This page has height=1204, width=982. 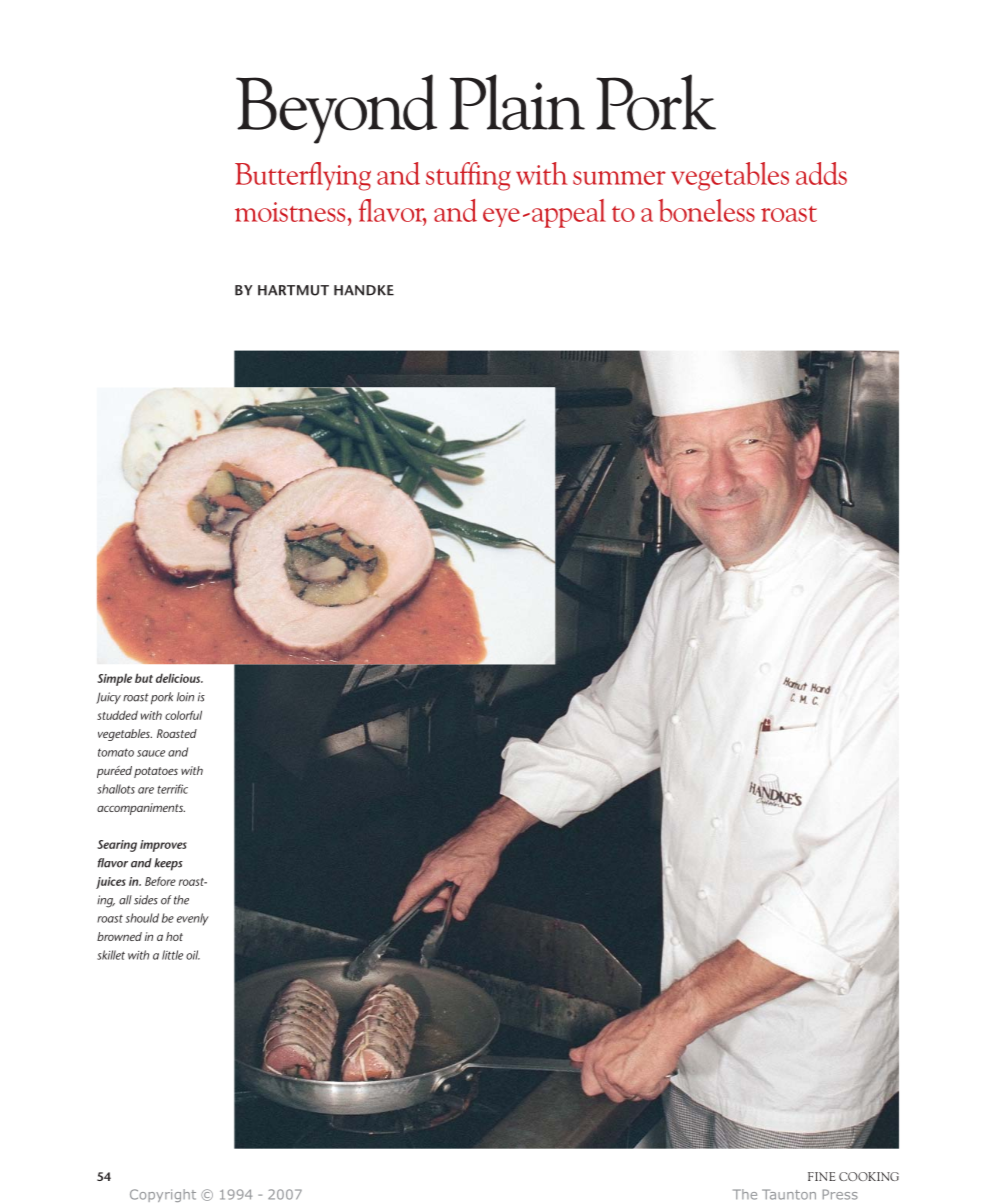 I want to click on moistness, so click(x=291, y=212).
